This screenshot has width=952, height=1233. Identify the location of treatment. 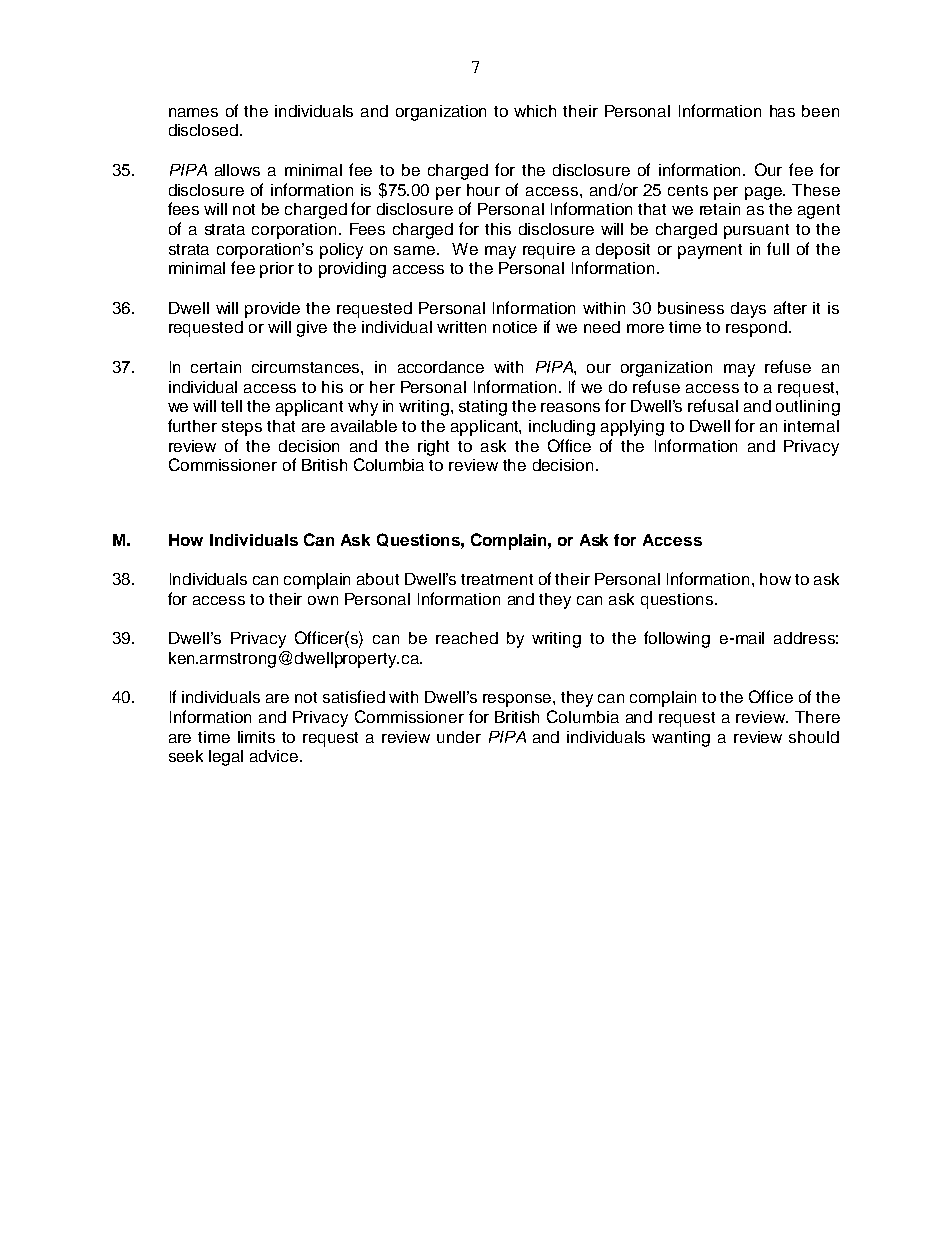
(497, 579).
